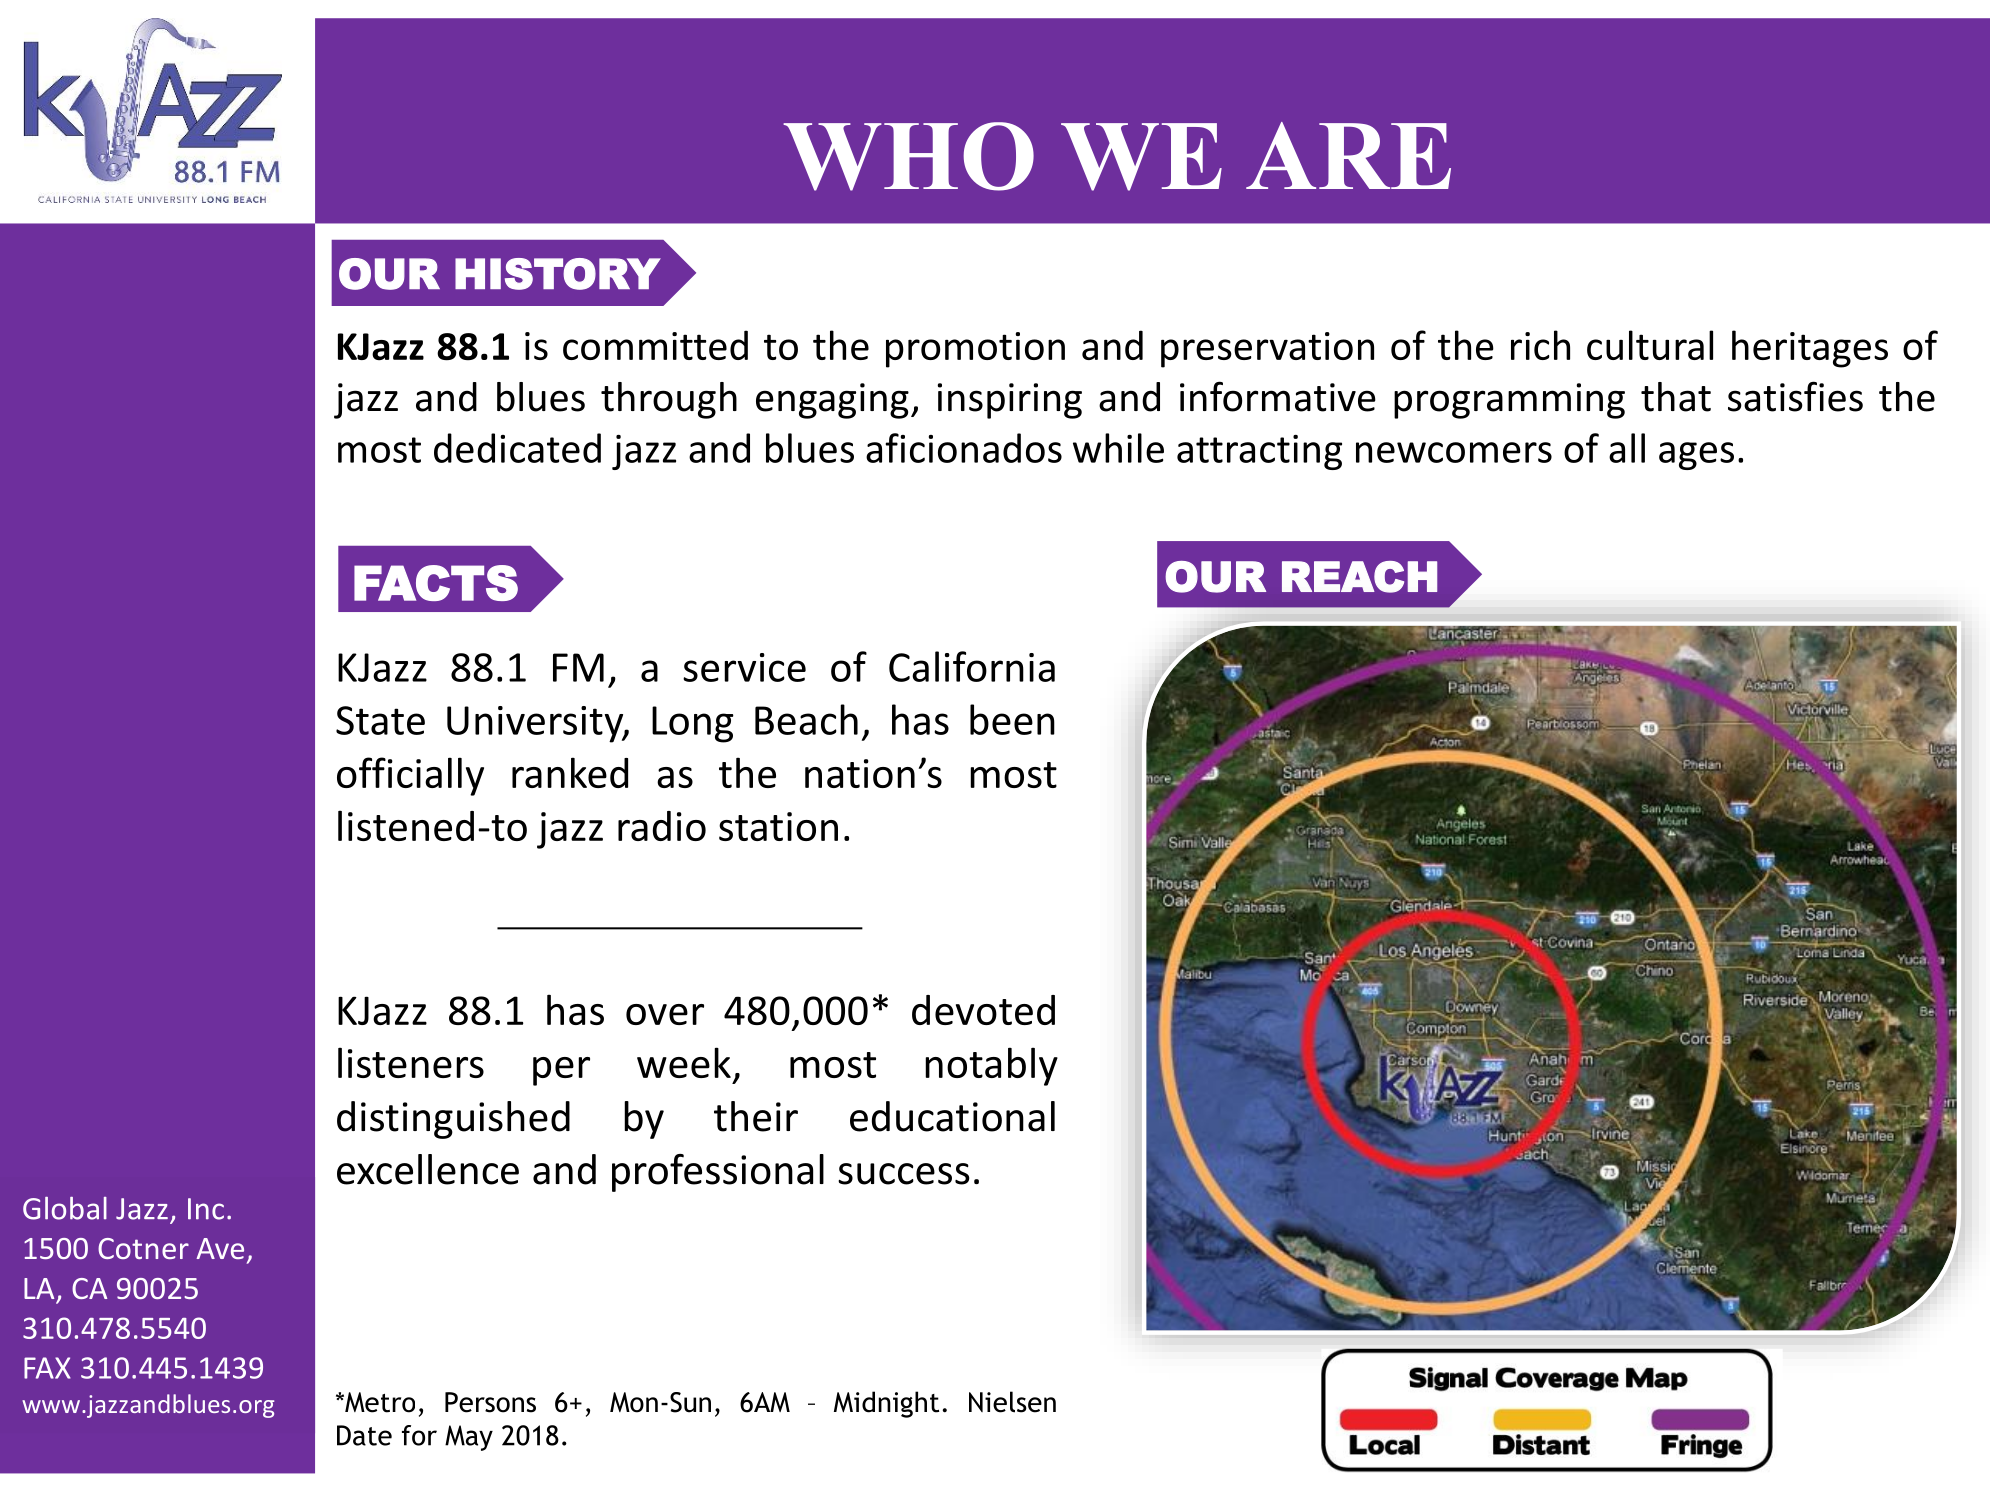 The image size is (1990, 1492). I want to click on WHO, so click(908, 156).
